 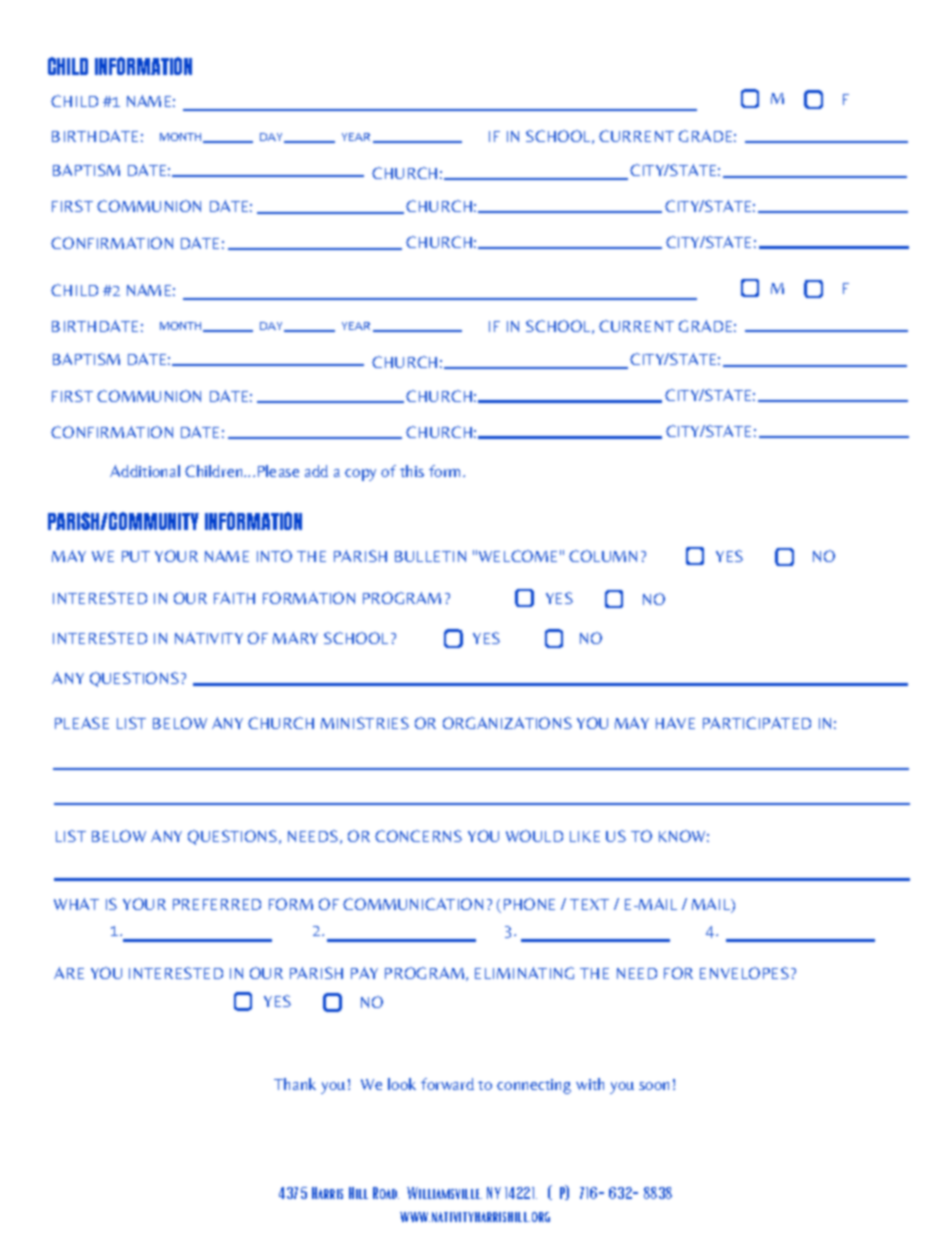 I want to click on MINISTRIES, so click(x=365, y=723).
